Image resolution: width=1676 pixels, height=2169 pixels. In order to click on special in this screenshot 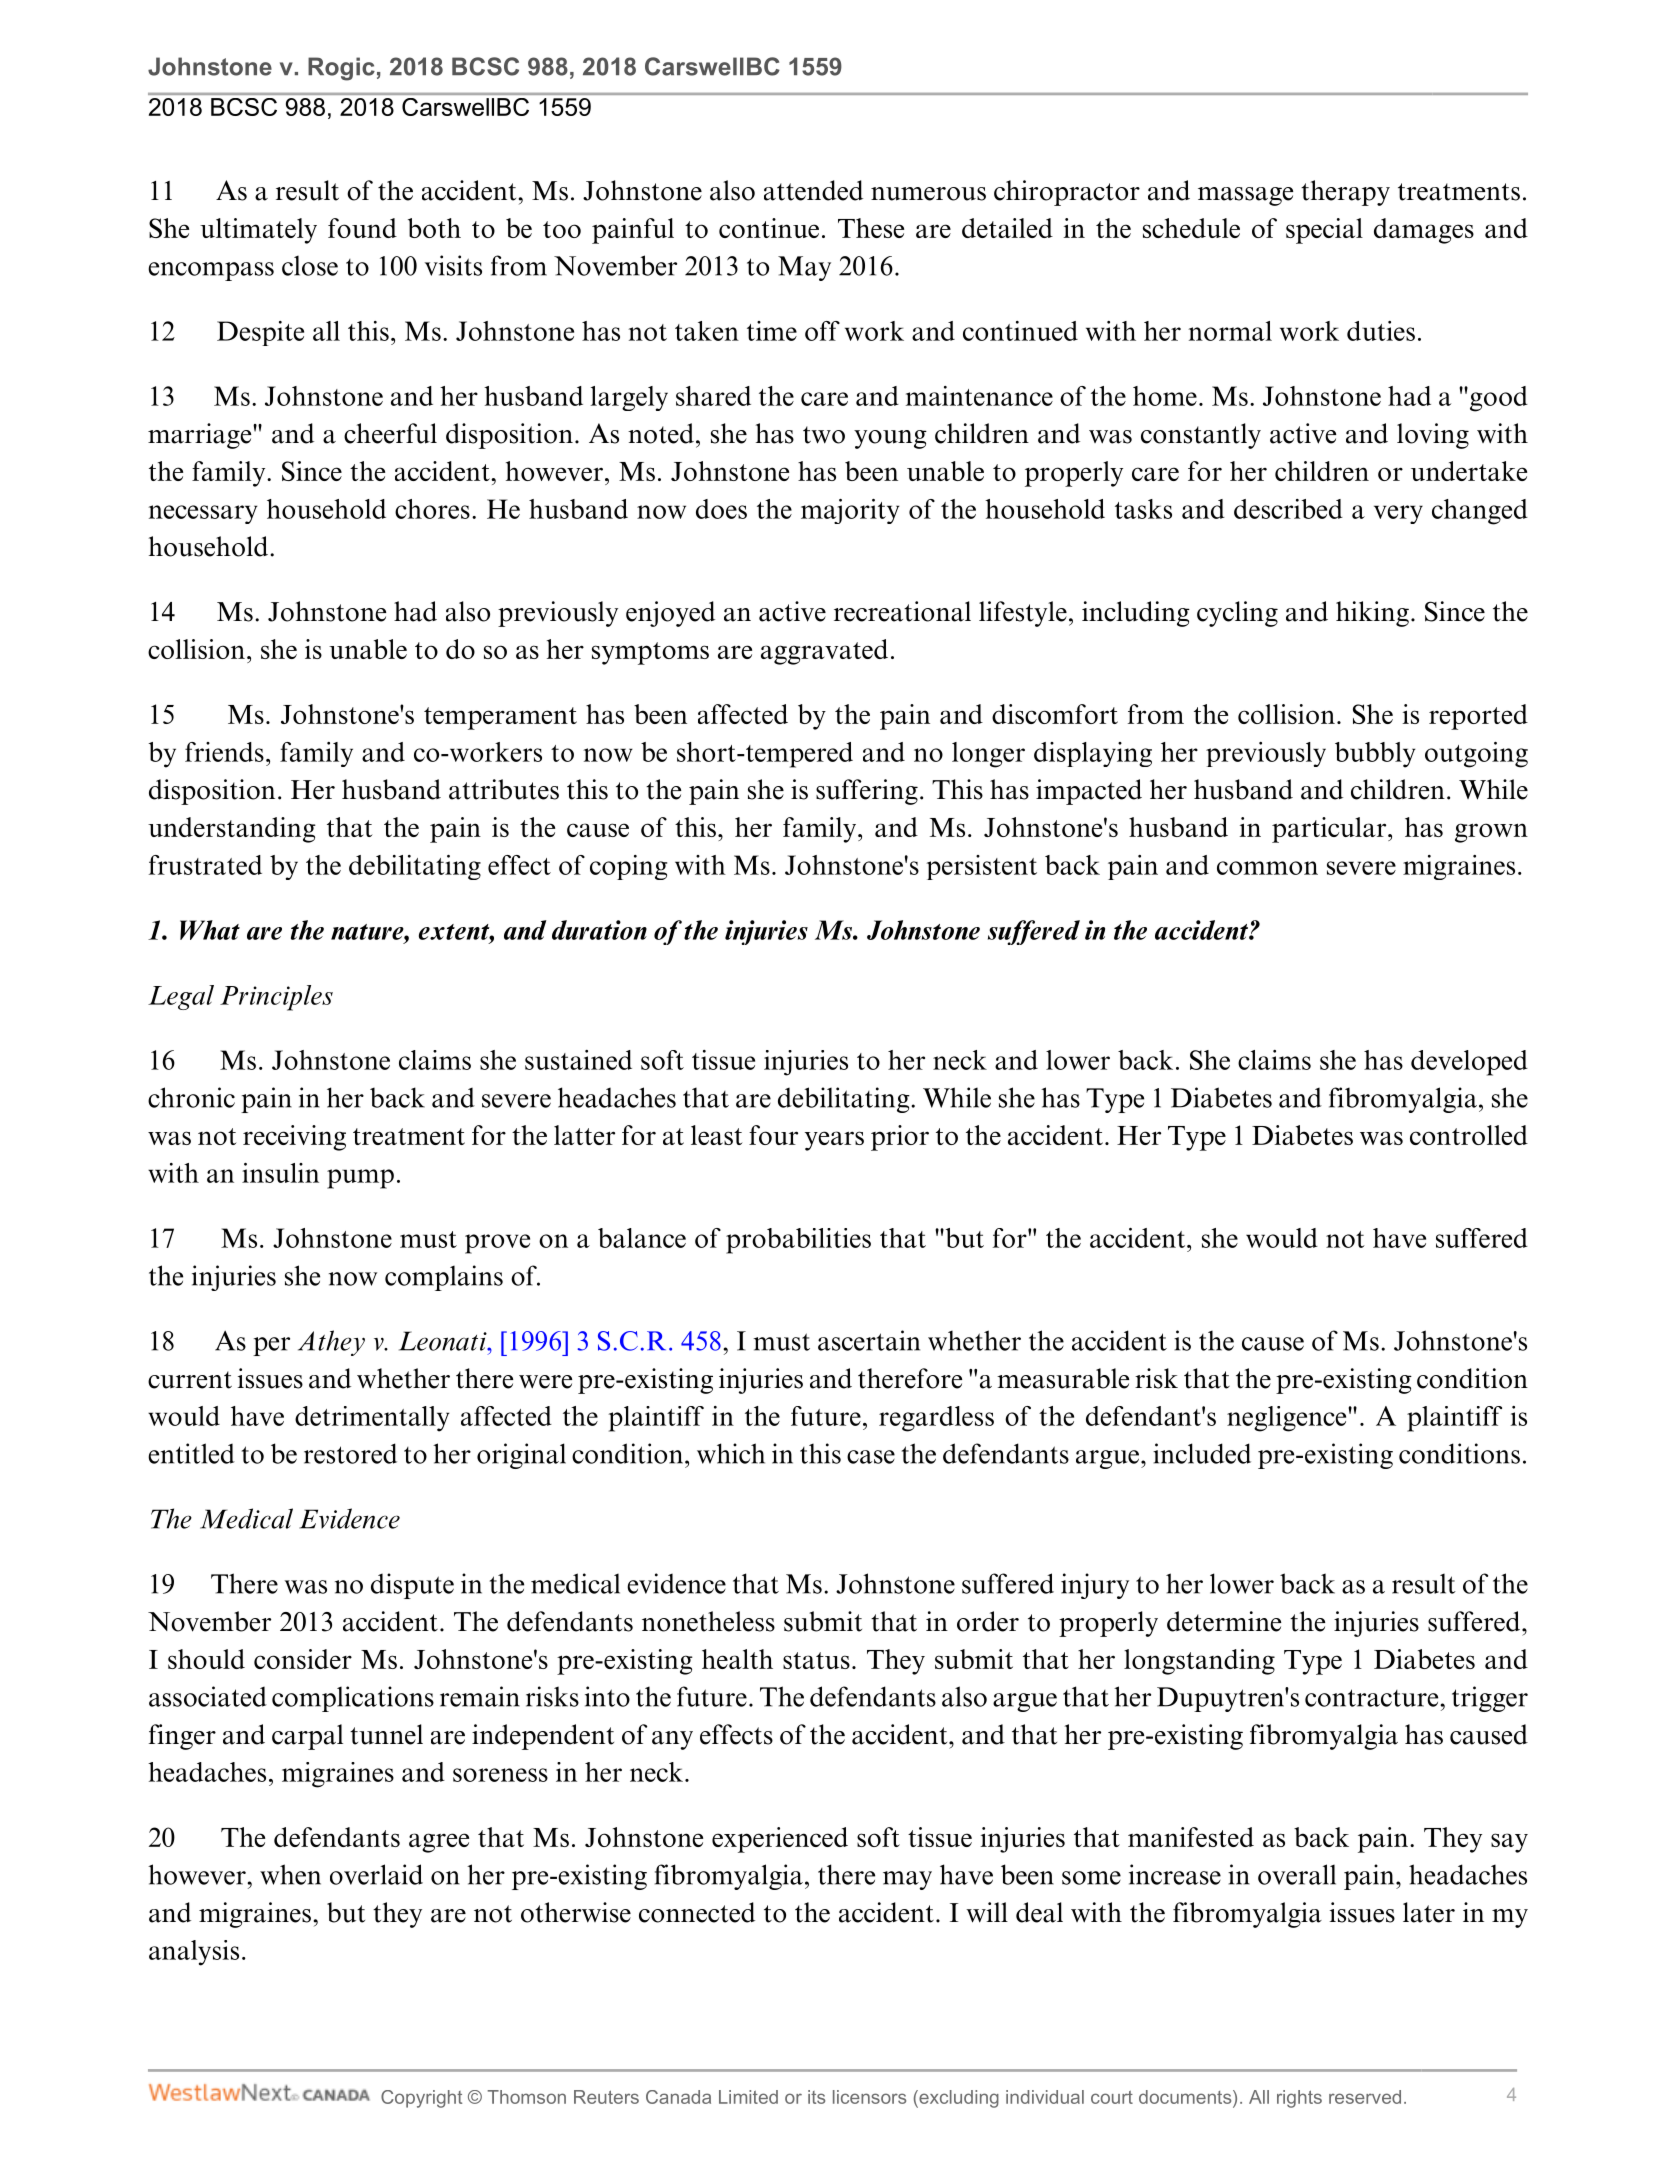, I will do `click(1324, 231)`.
